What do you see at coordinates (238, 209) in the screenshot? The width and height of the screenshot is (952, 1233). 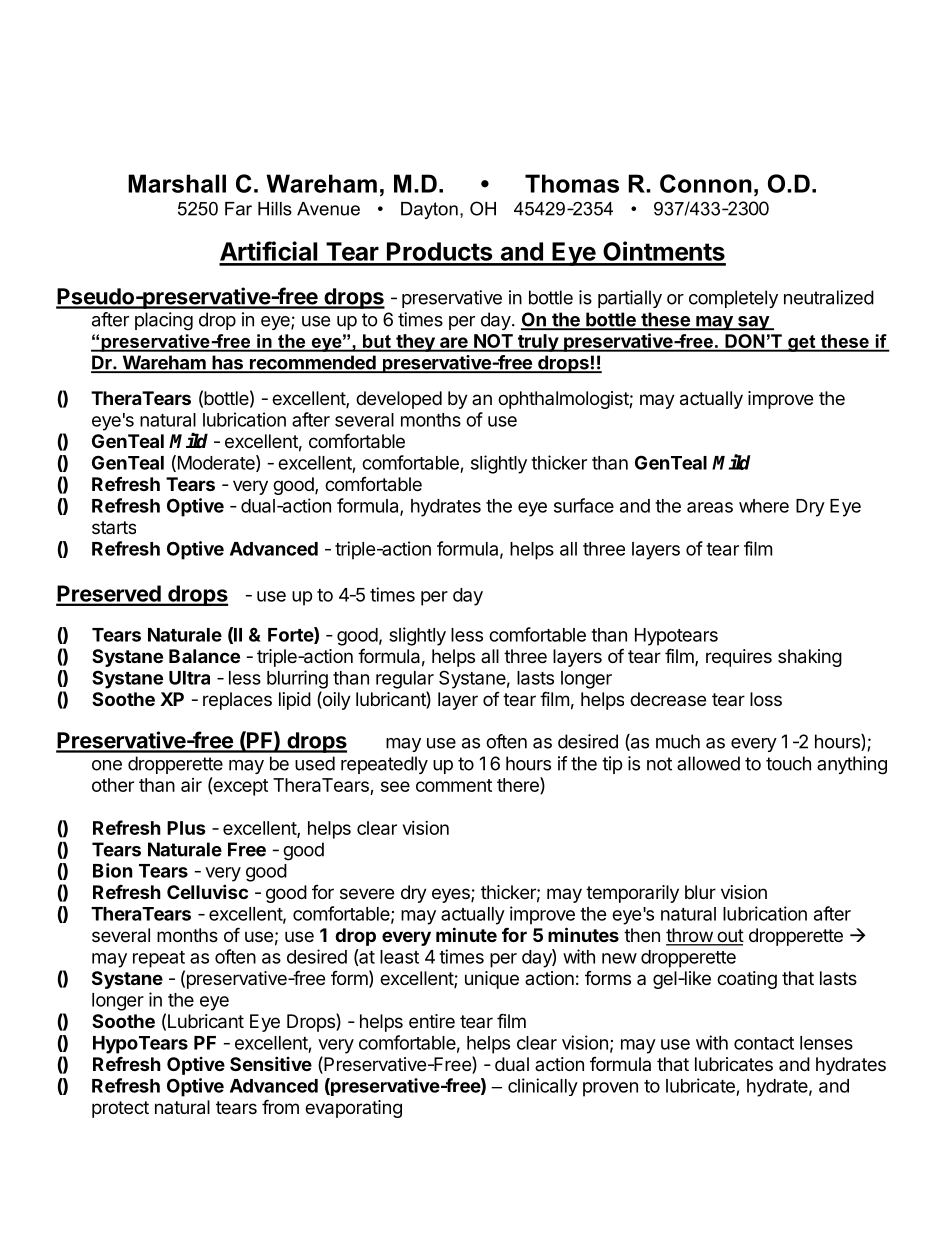 I see `Far` at bounding box center [238, 209].
